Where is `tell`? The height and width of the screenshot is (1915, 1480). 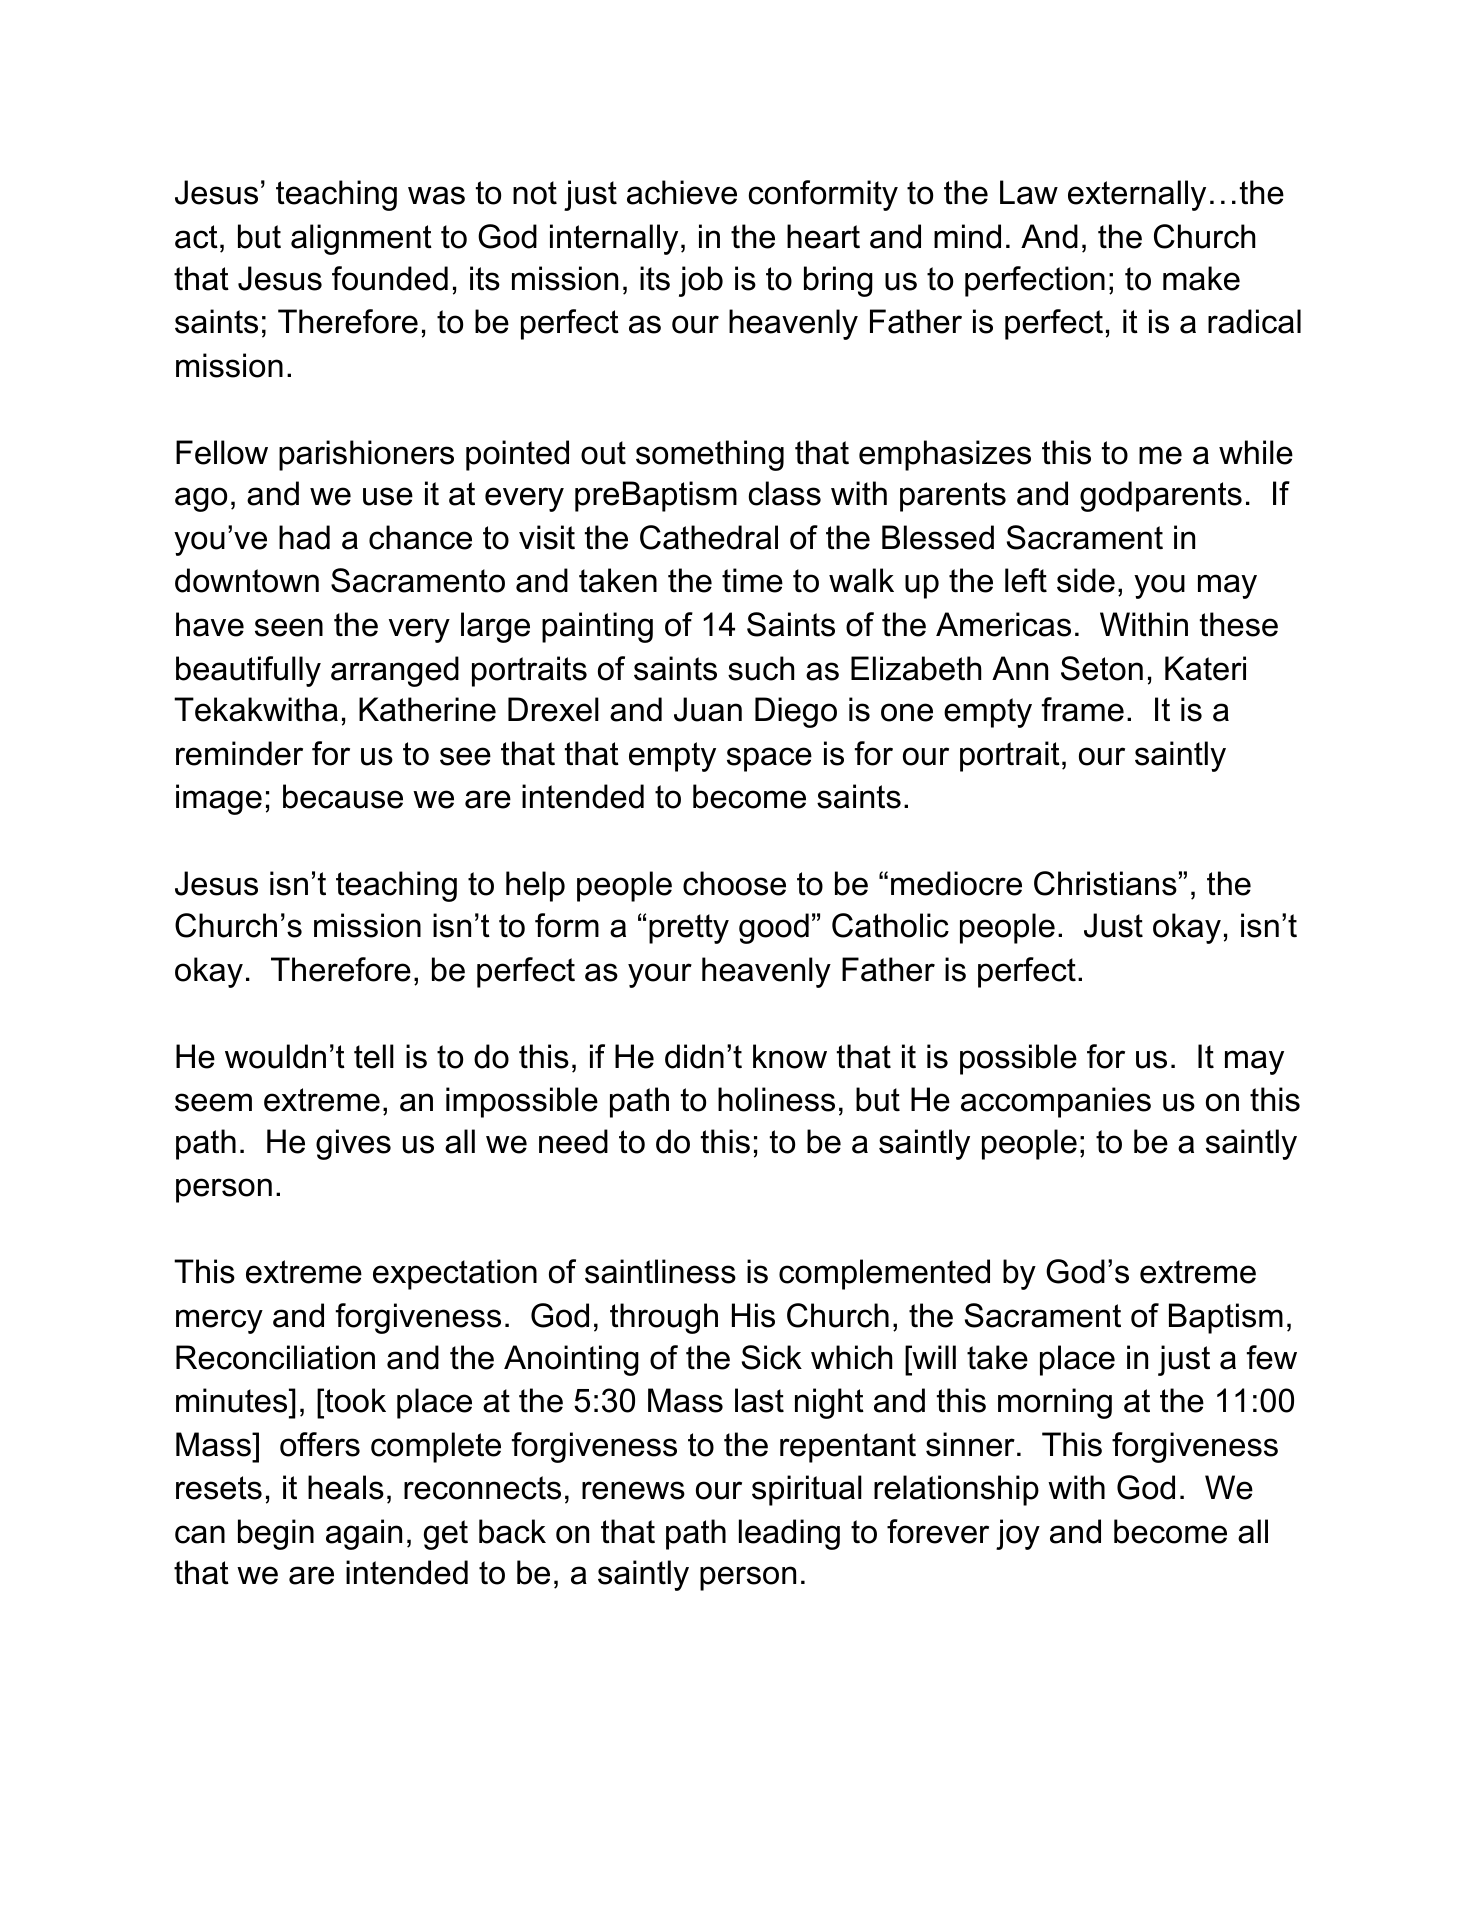
tell is located at coordinates (374, 1056).
